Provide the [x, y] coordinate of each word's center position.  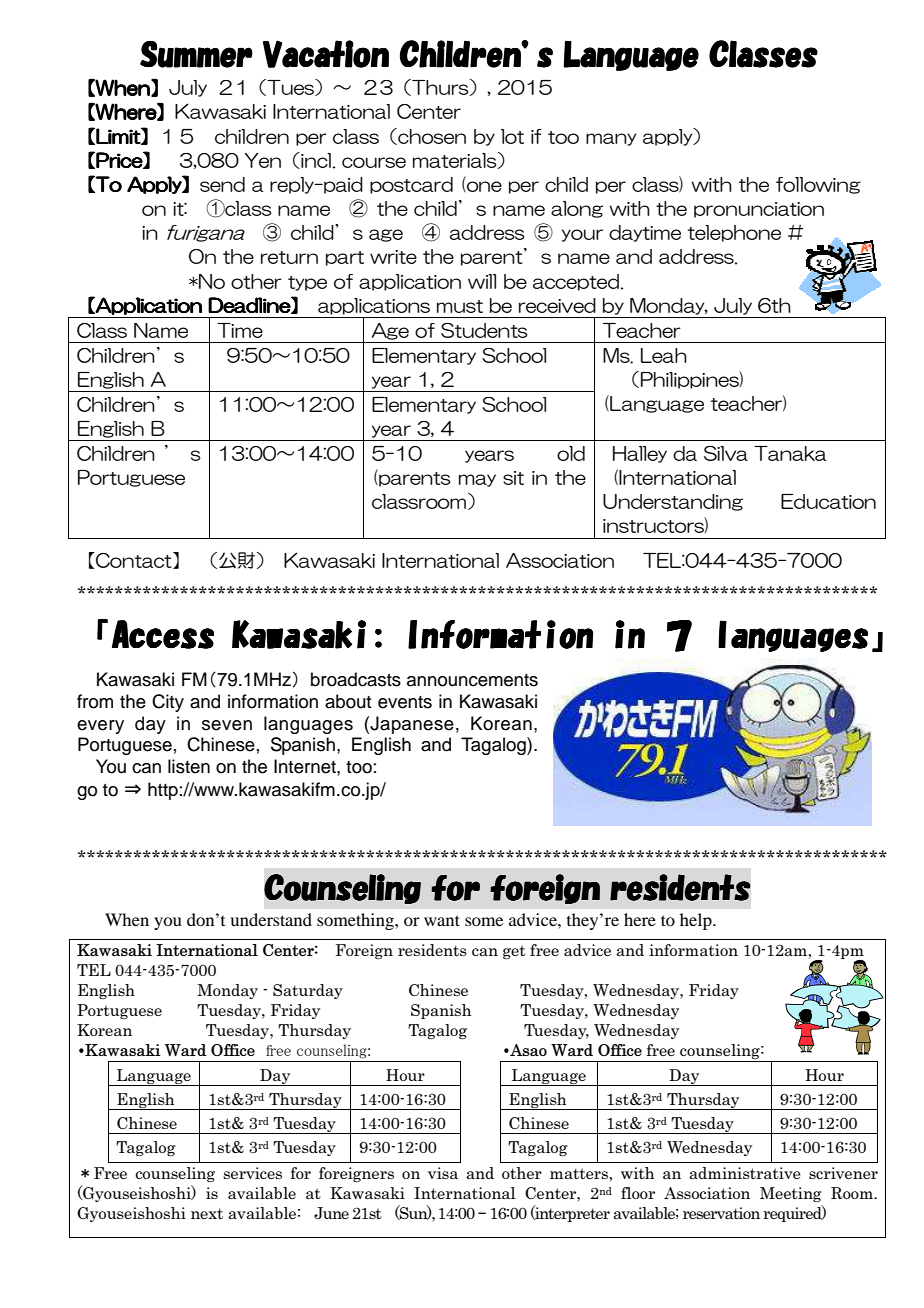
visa [443, 1173]
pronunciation [759, 210]
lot [512, 136]
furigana [206, 233]
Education [828, 501]
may [477, 480]
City [168, 703]
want [442, 920]
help [697, 921]
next [207, 1213]
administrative [745, 1173]
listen [189, 766]
